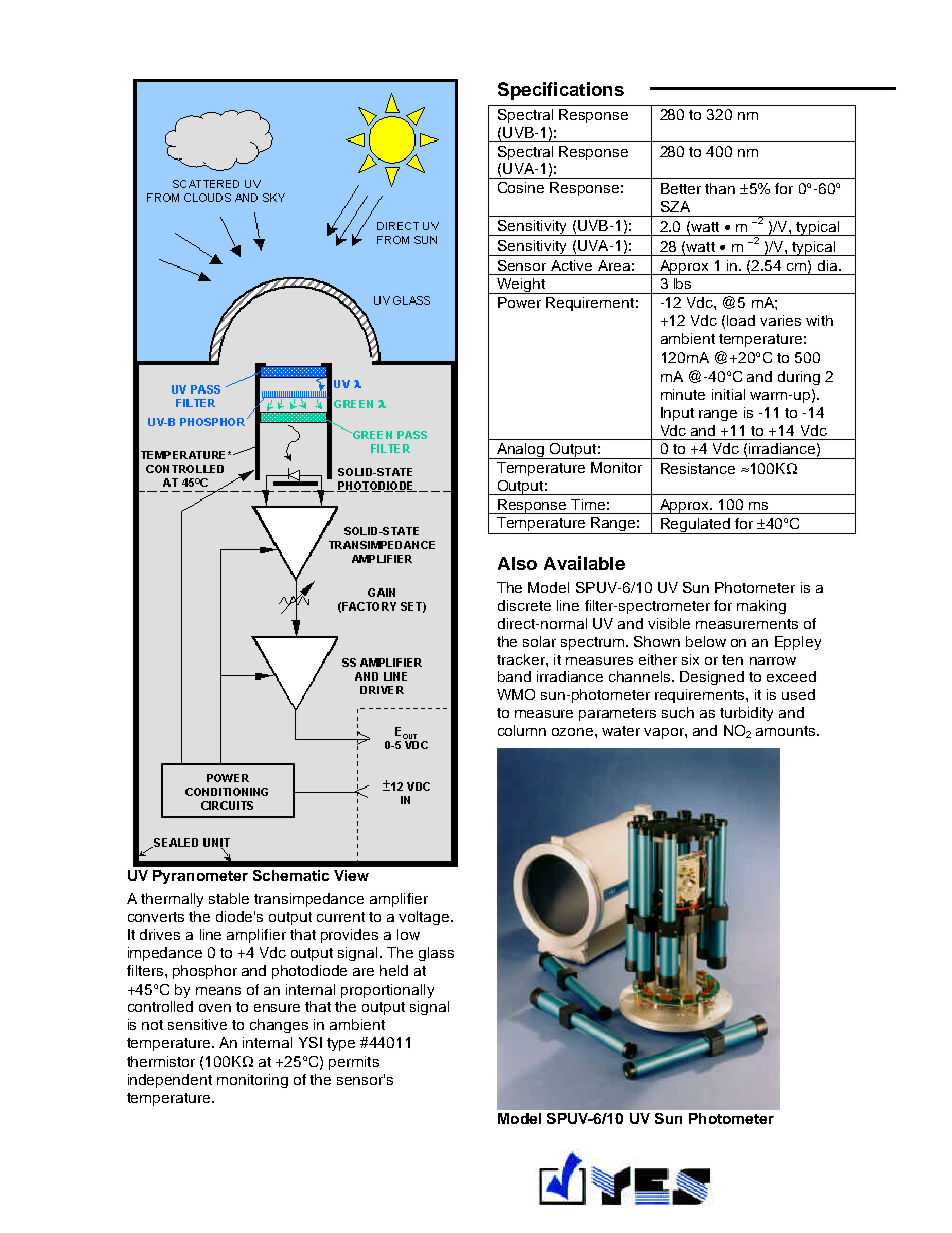 The height and width of the page is (1233, 952). Describe the element at coordinates (522, 730) in the page. I see `column` at that location.
